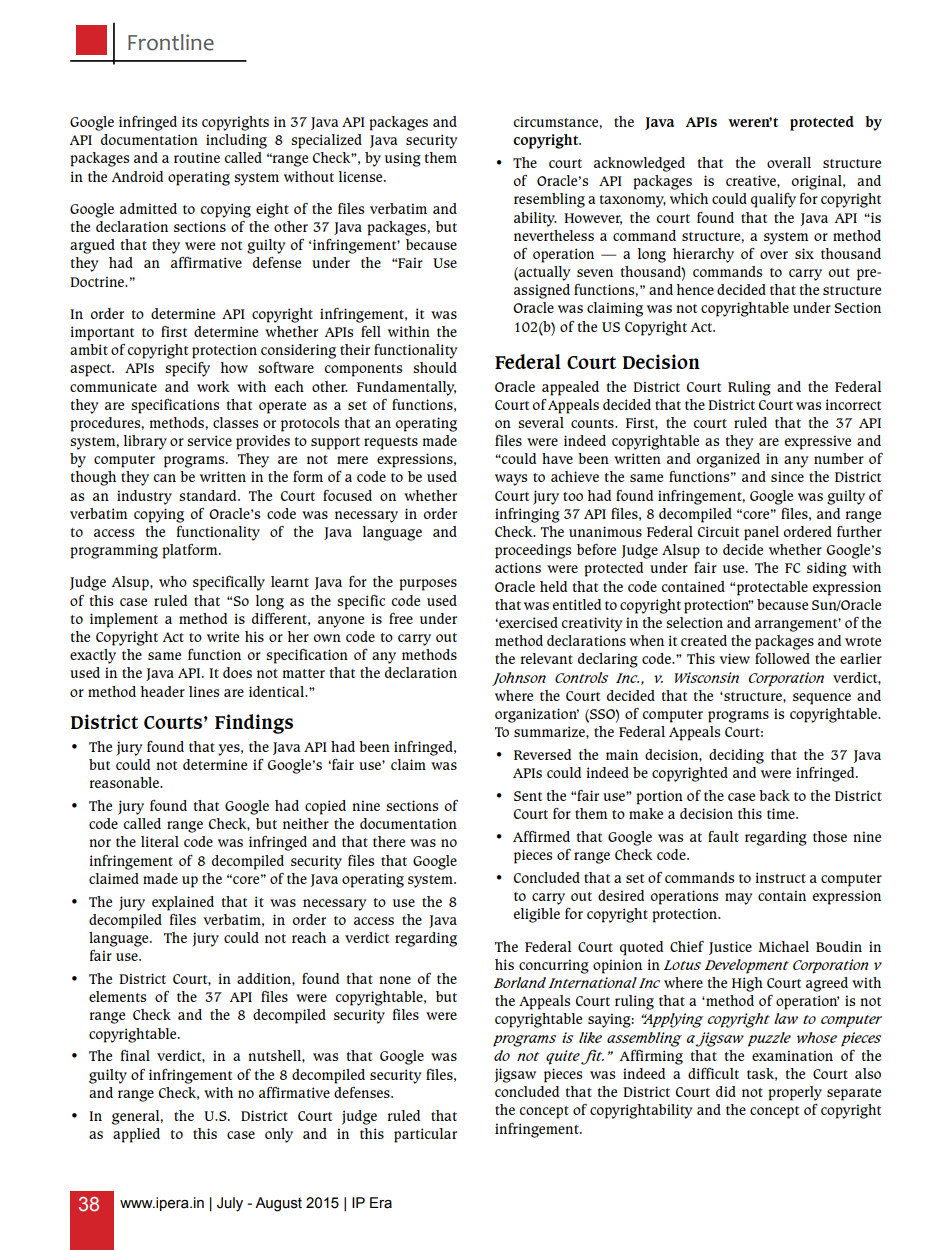  What do you see at coordinates (136, 1135) in the image?
I see `applied` at bounding box center [136, 1135].
